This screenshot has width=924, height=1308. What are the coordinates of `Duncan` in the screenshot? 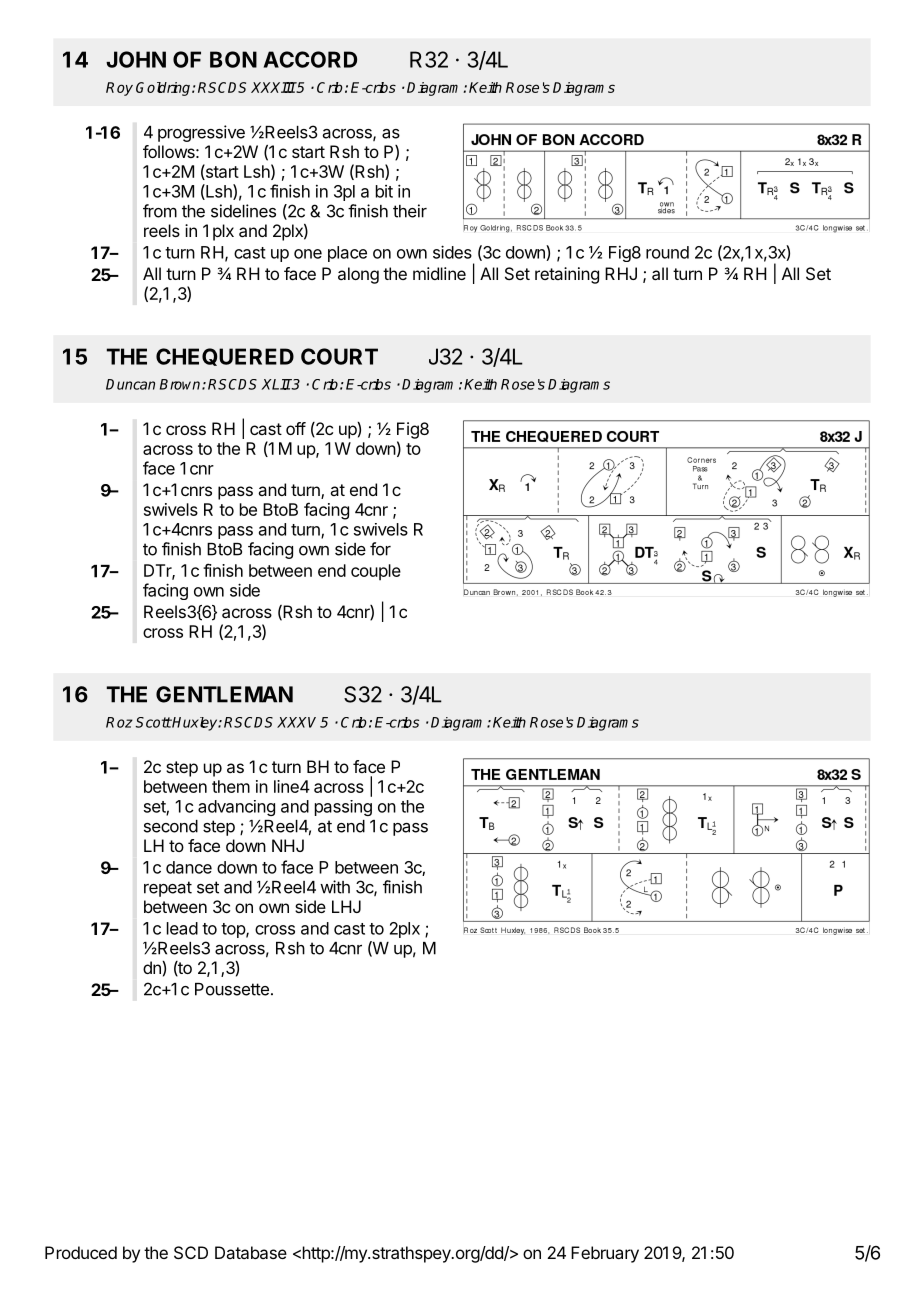 It's located at (130, 384).
